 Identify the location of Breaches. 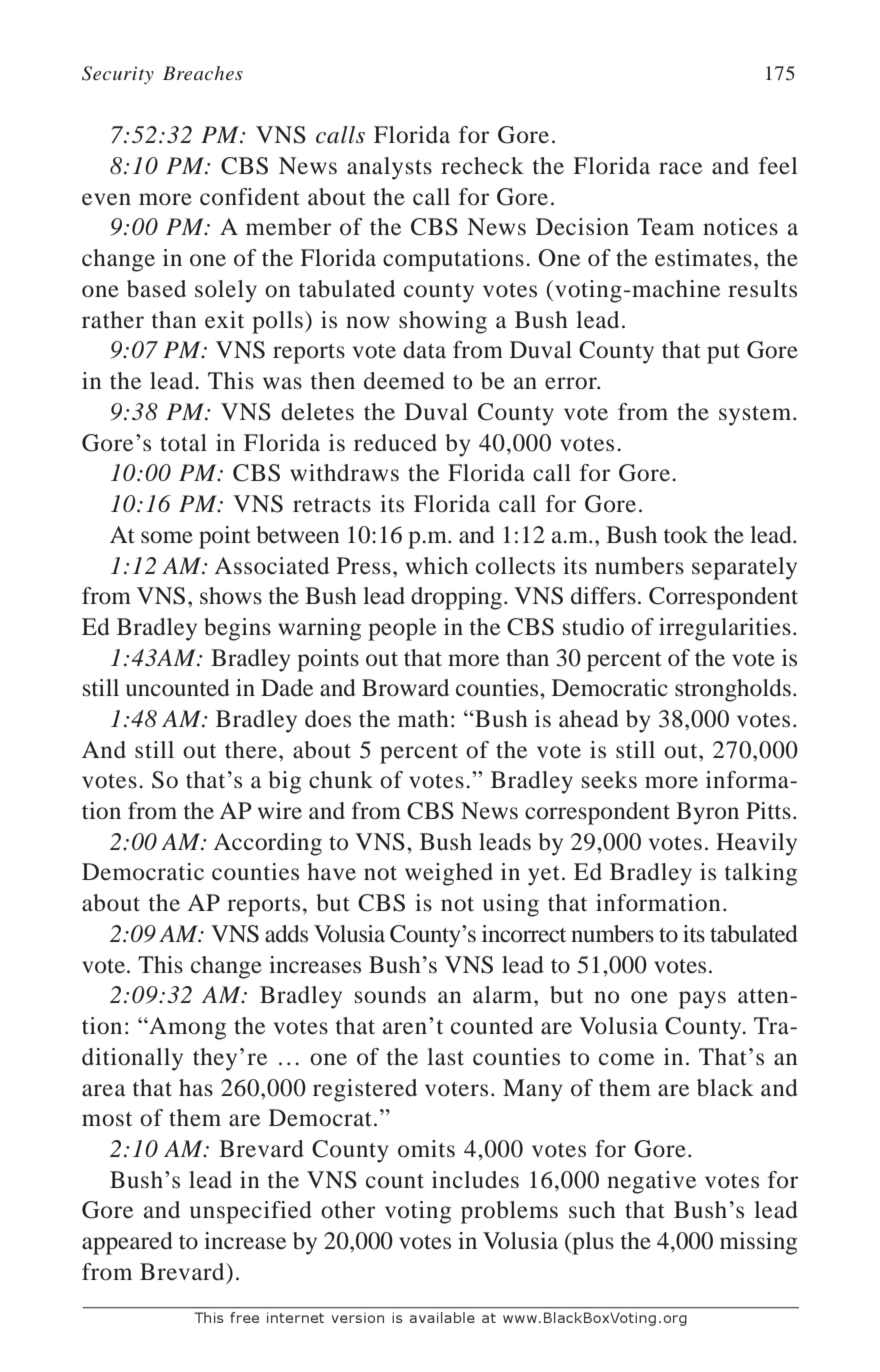
(203, 73).
